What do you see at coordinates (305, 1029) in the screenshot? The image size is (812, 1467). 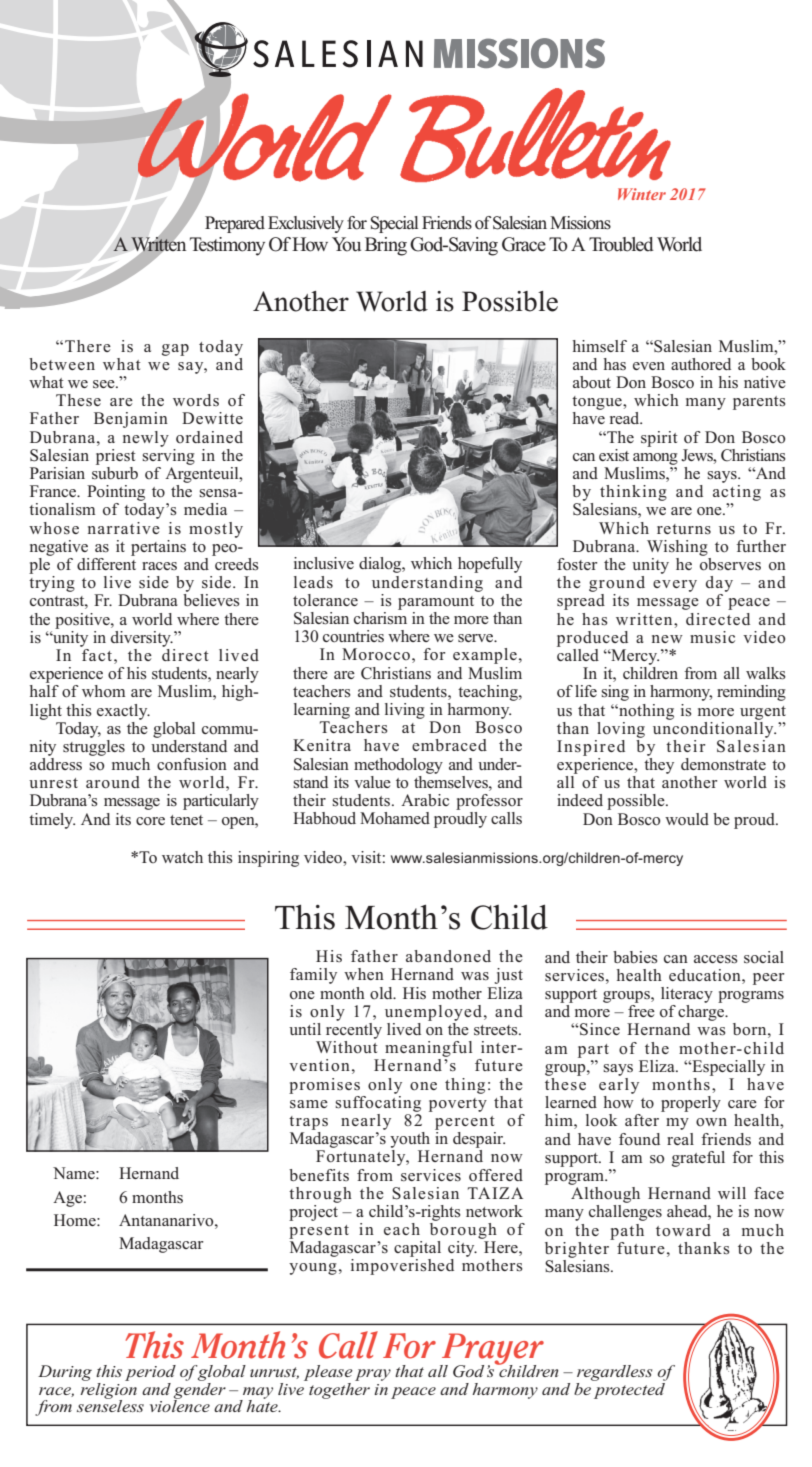 I see `until` at bounding box center [305, 1029].
